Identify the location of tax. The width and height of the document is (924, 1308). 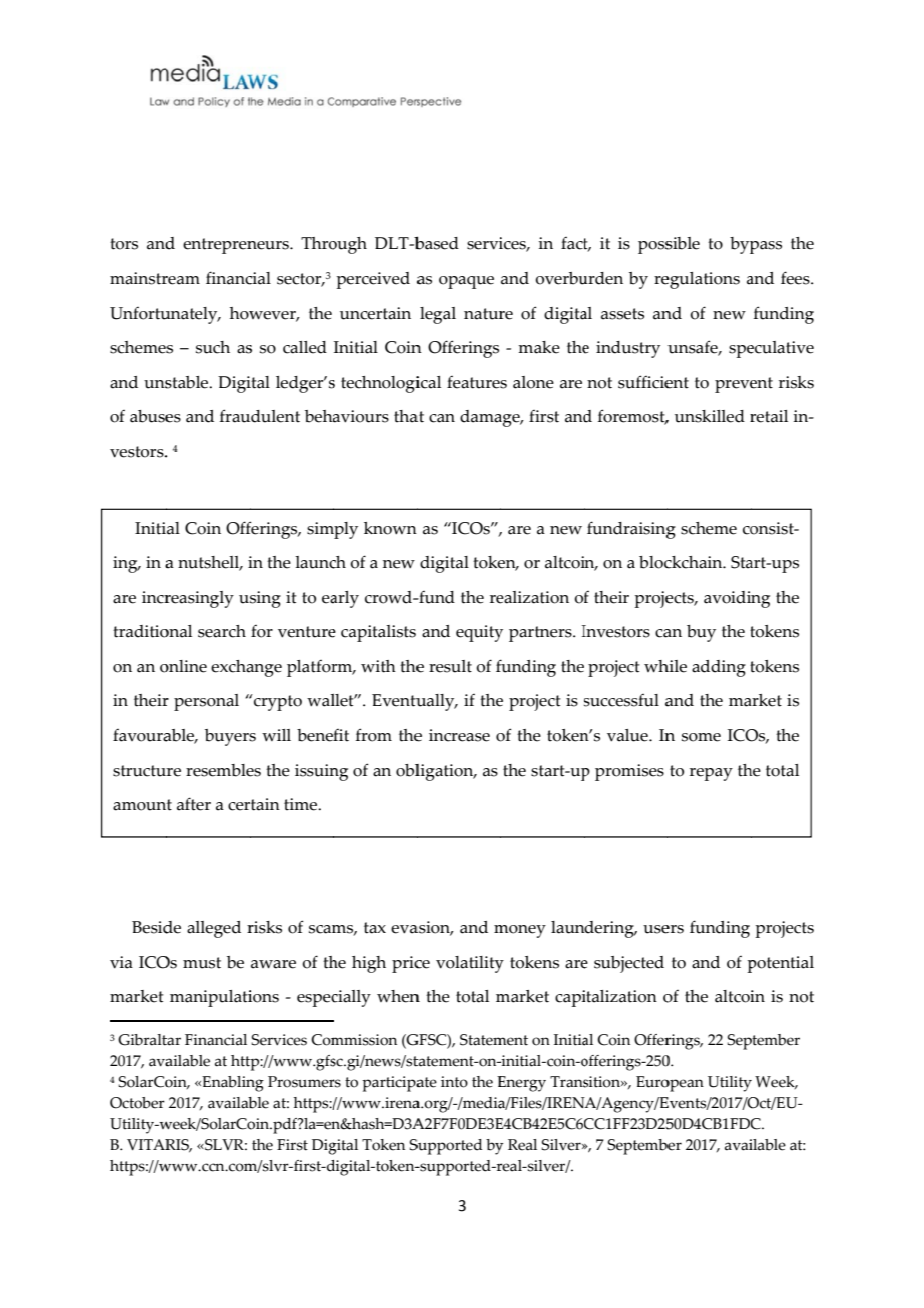
(375, 928).
